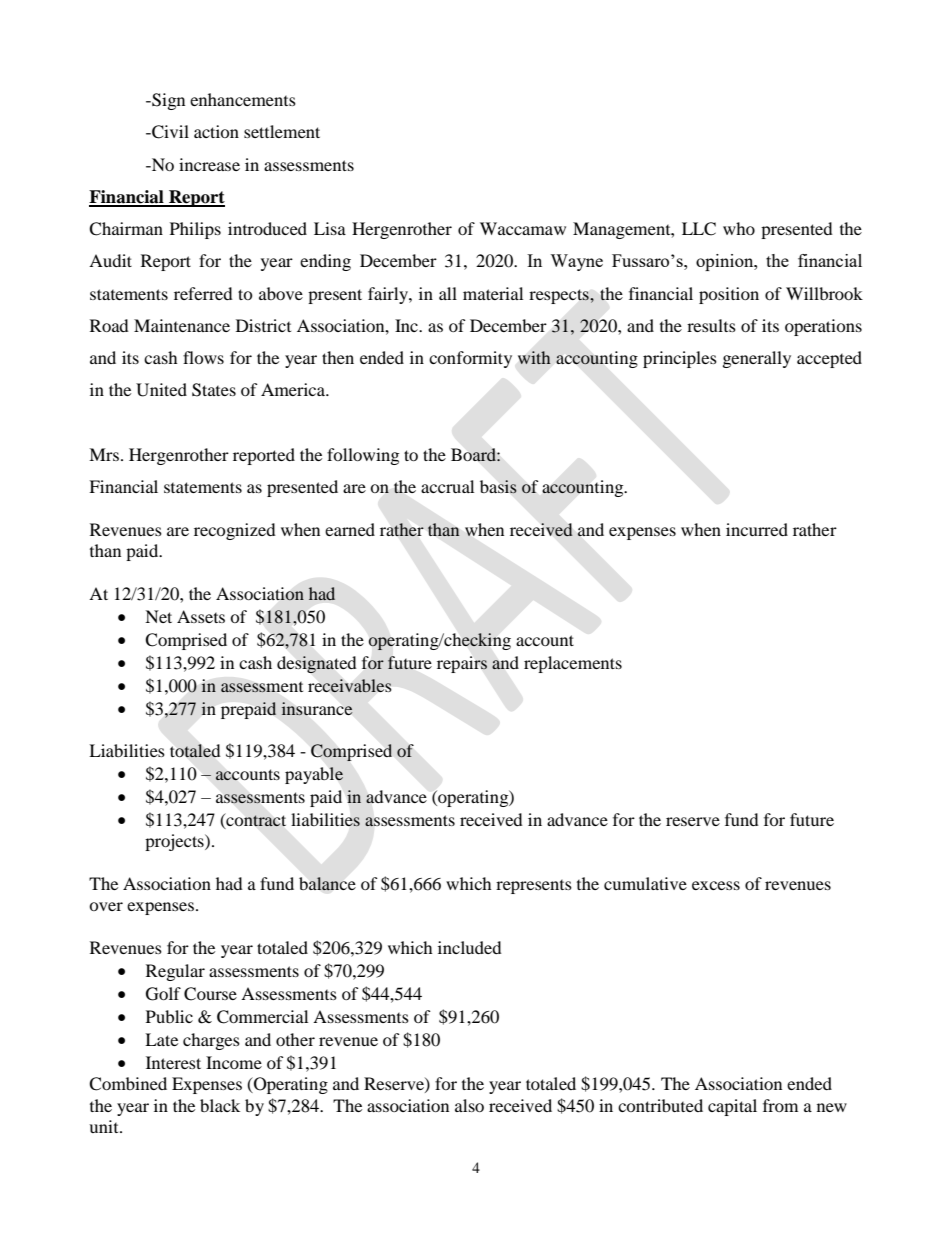 Image resolution: width=952 pixels, height=1233 pixels. I want to click on Civil, so click(169, 132).
